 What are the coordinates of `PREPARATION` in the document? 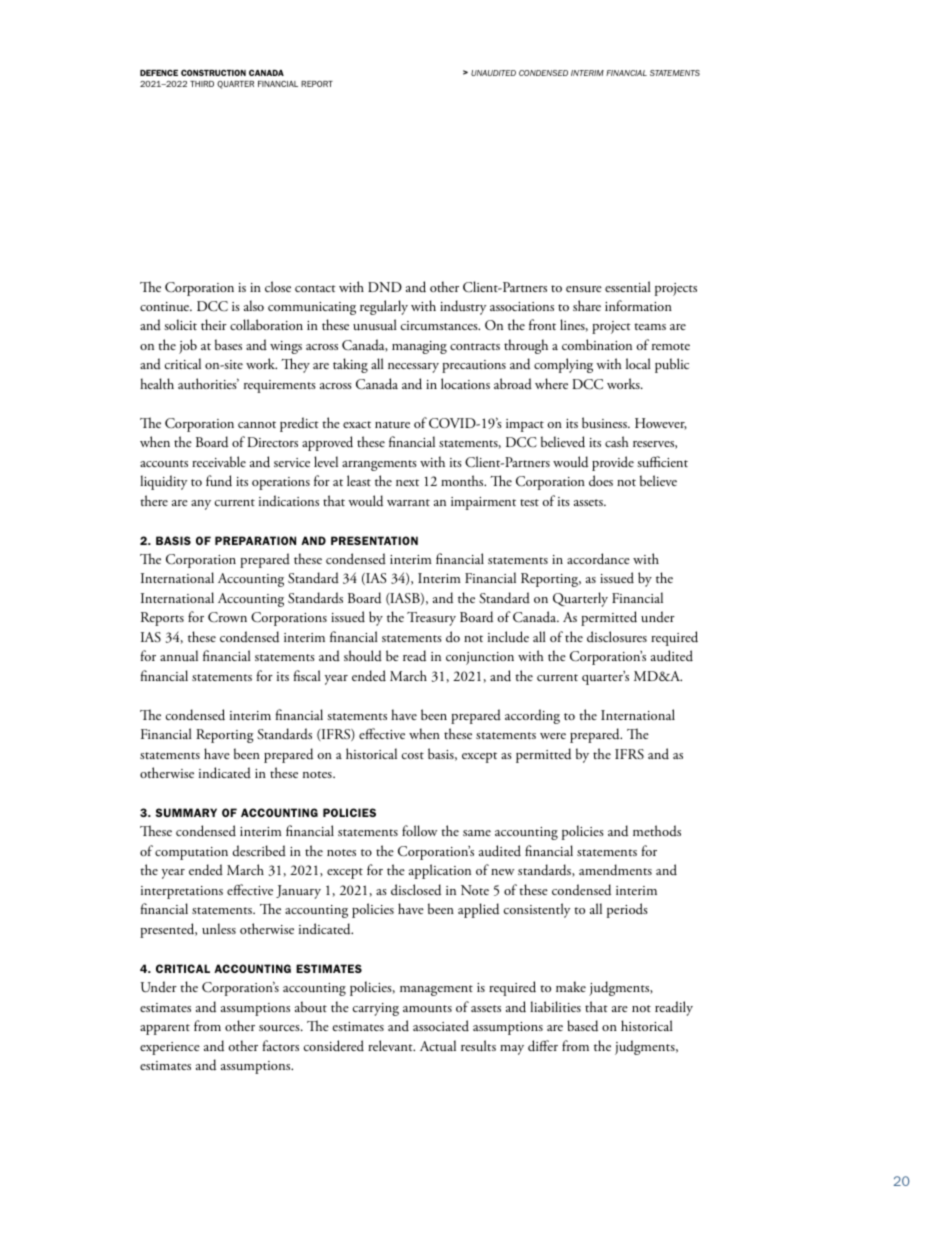 It's located at (255, 540).
